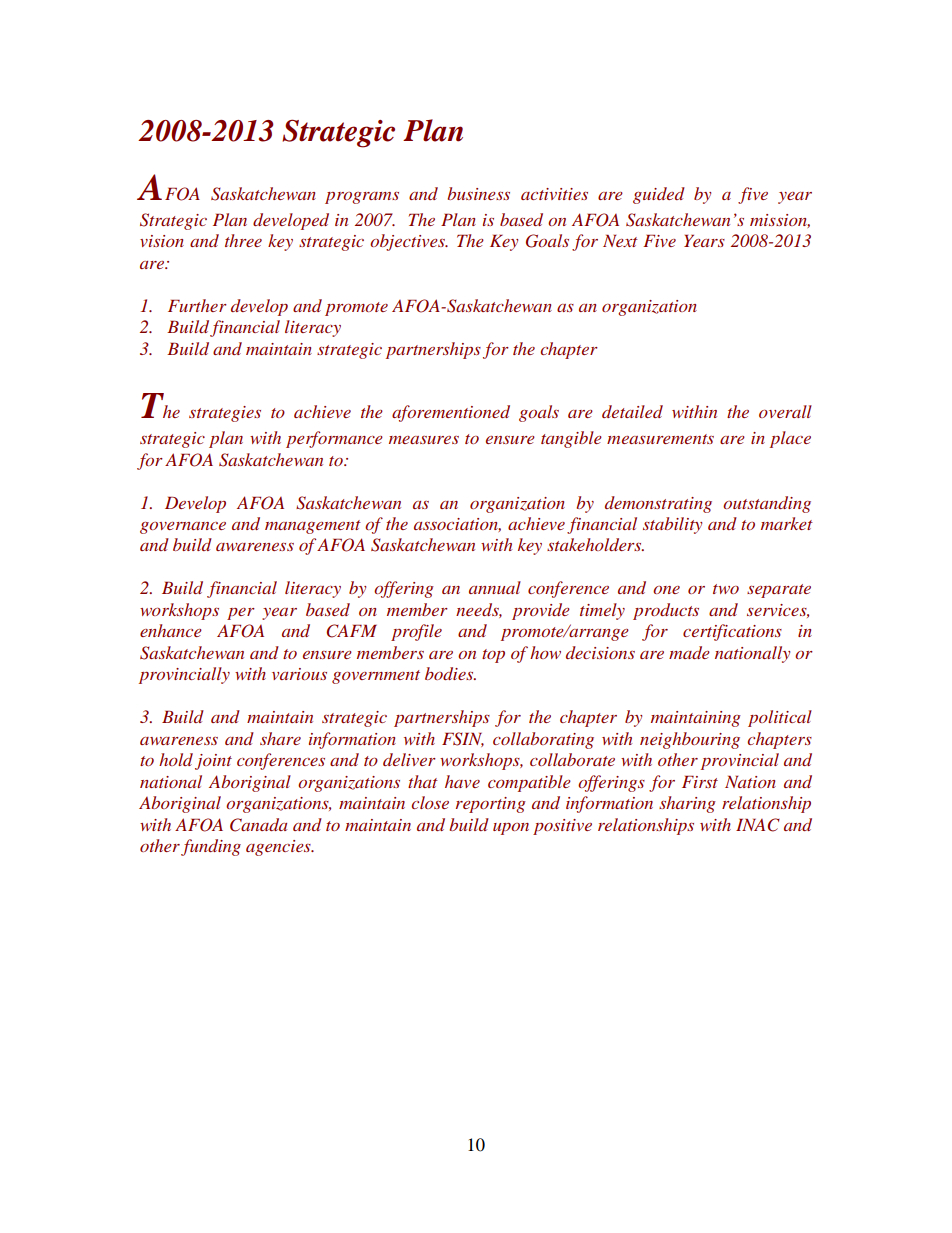 The width and height of the screenshot is (952, 1233). I want to click on governance, so click(183, 528).
